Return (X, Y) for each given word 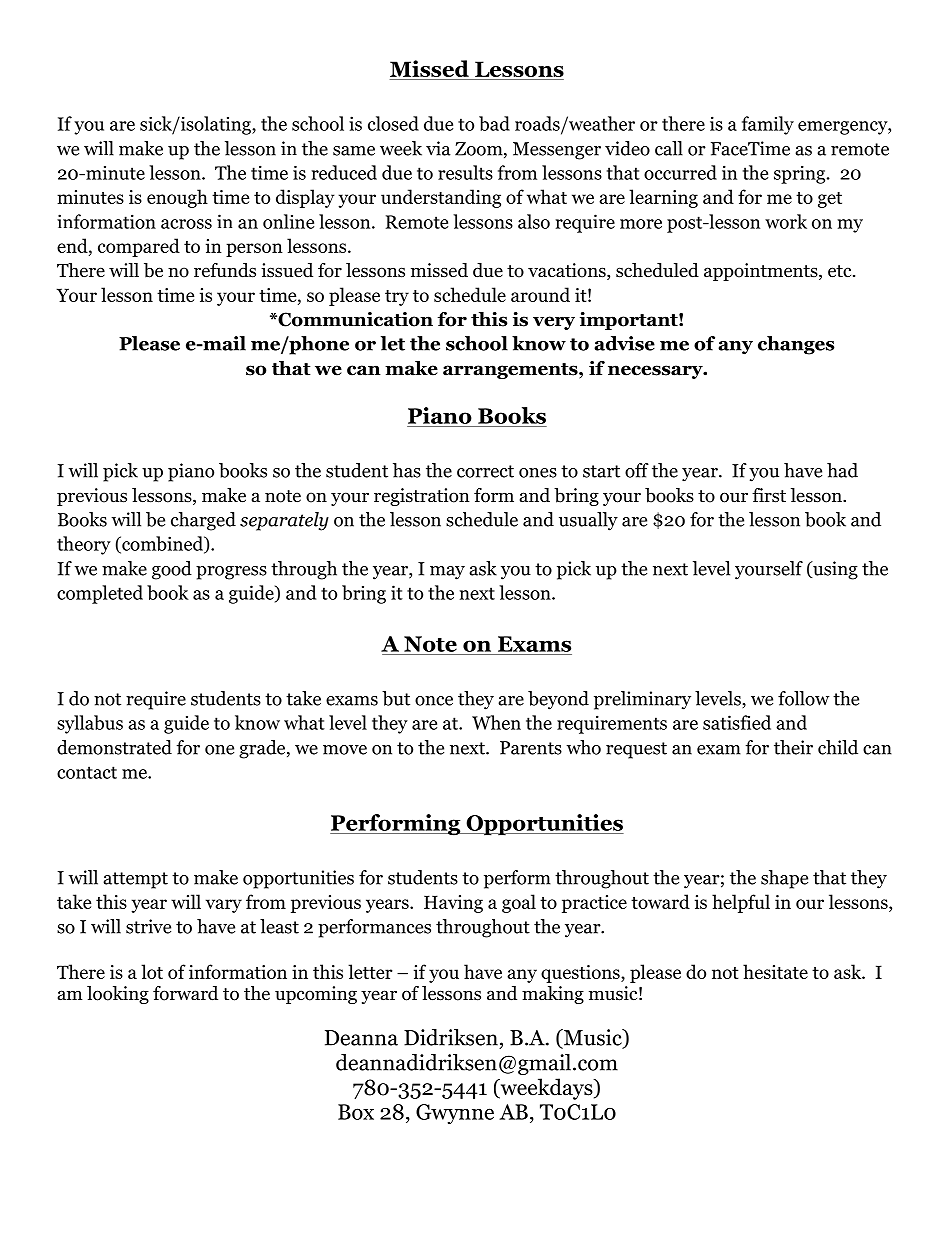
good (172, 570)
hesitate (775, 971)
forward (185, 993)
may (447, 573)
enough (177, 198)
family (768, 125)
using (834, 570)
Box (356, 1112)
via (438, 148)
